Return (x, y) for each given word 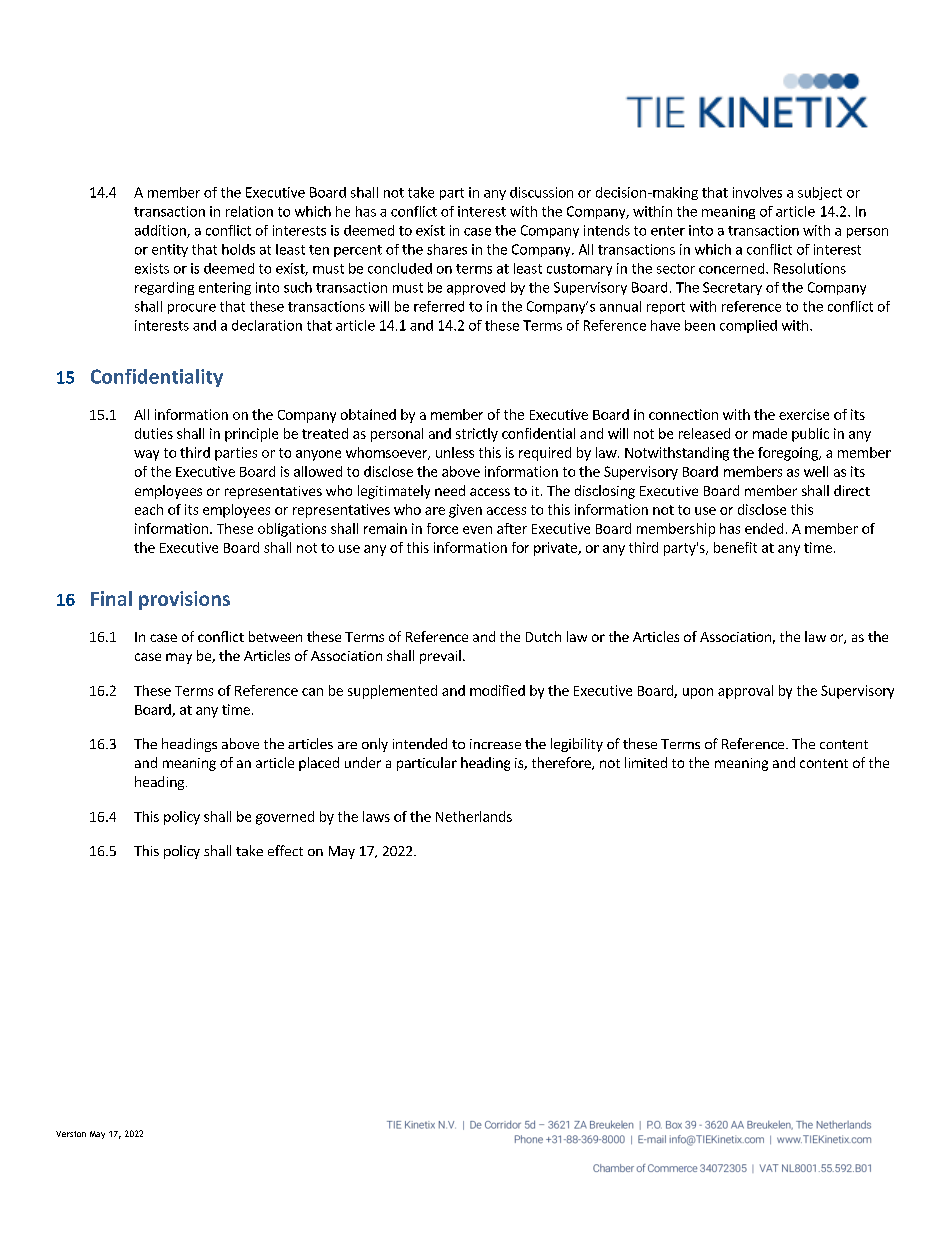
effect (285, 850)
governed (285, 818)
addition (161, 231)
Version (71, 1134)
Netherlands (474, 816)
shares (447, 249)
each (149, 509)
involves (757, 192)
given (465, 511)
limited (646, 762)
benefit (735, 547)
